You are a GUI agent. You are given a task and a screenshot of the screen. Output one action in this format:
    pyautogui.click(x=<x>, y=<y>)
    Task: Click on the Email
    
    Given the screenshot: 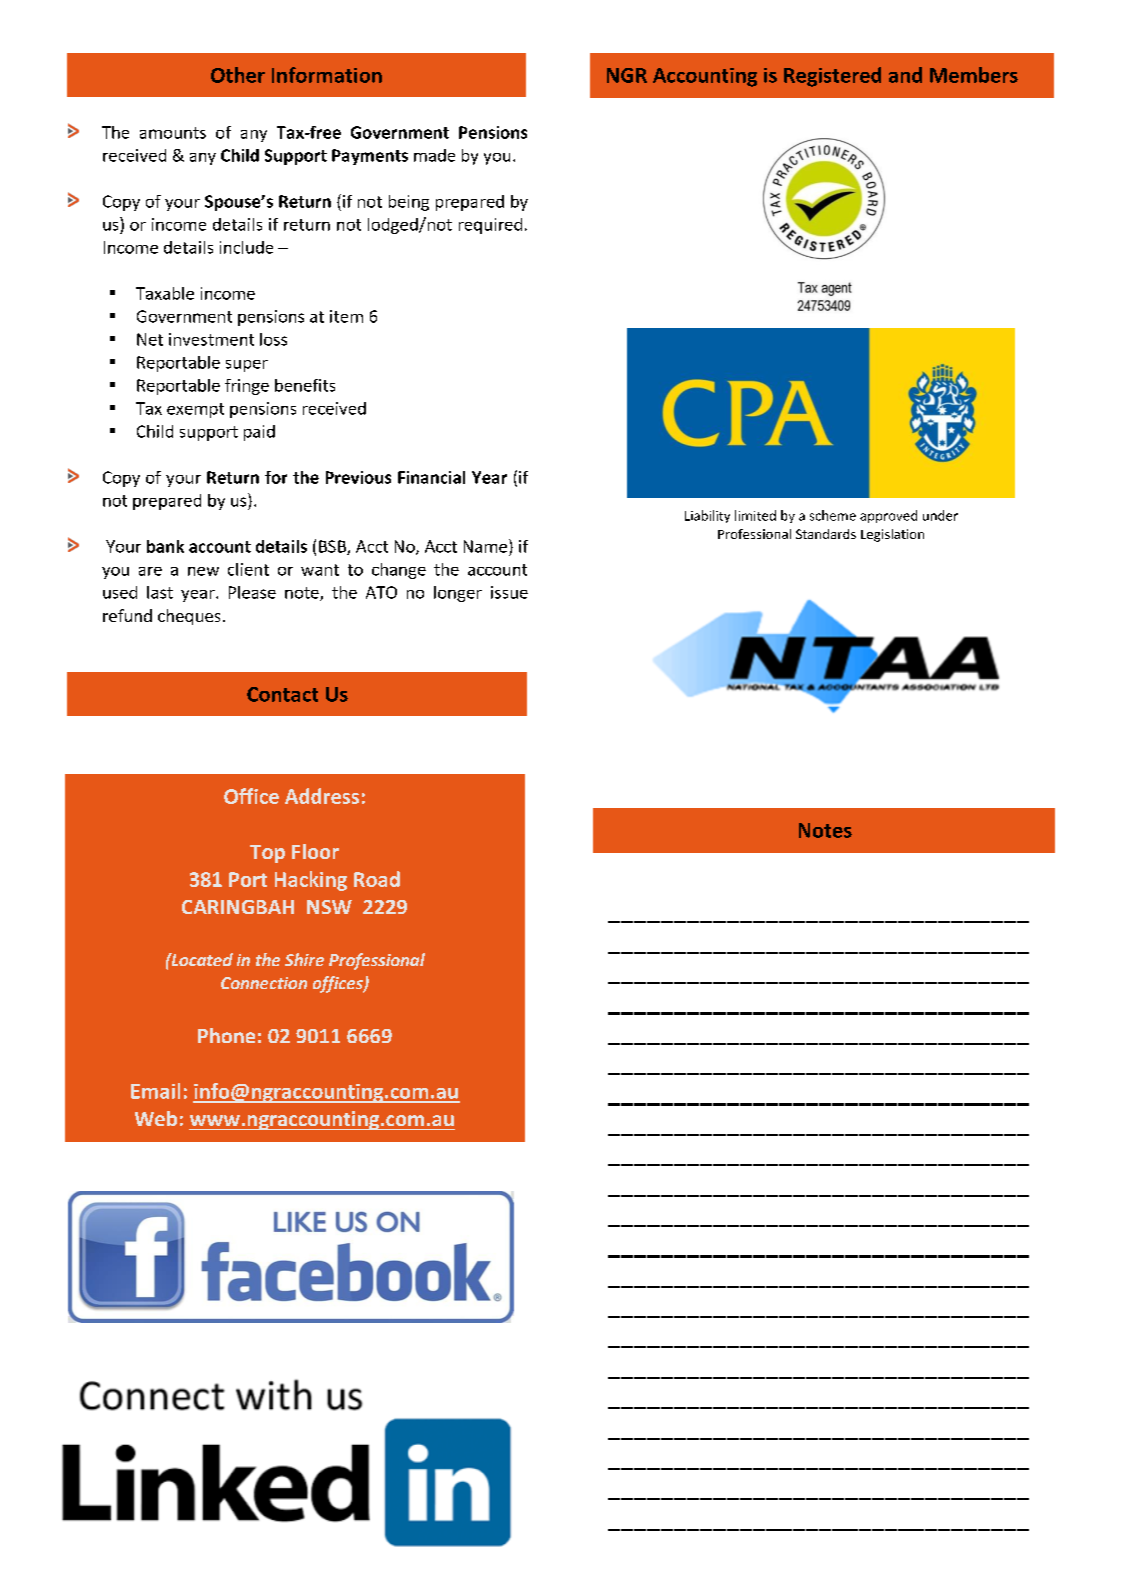 What is the action you would take?
    pyautogui.click(x=155, y=1091)
